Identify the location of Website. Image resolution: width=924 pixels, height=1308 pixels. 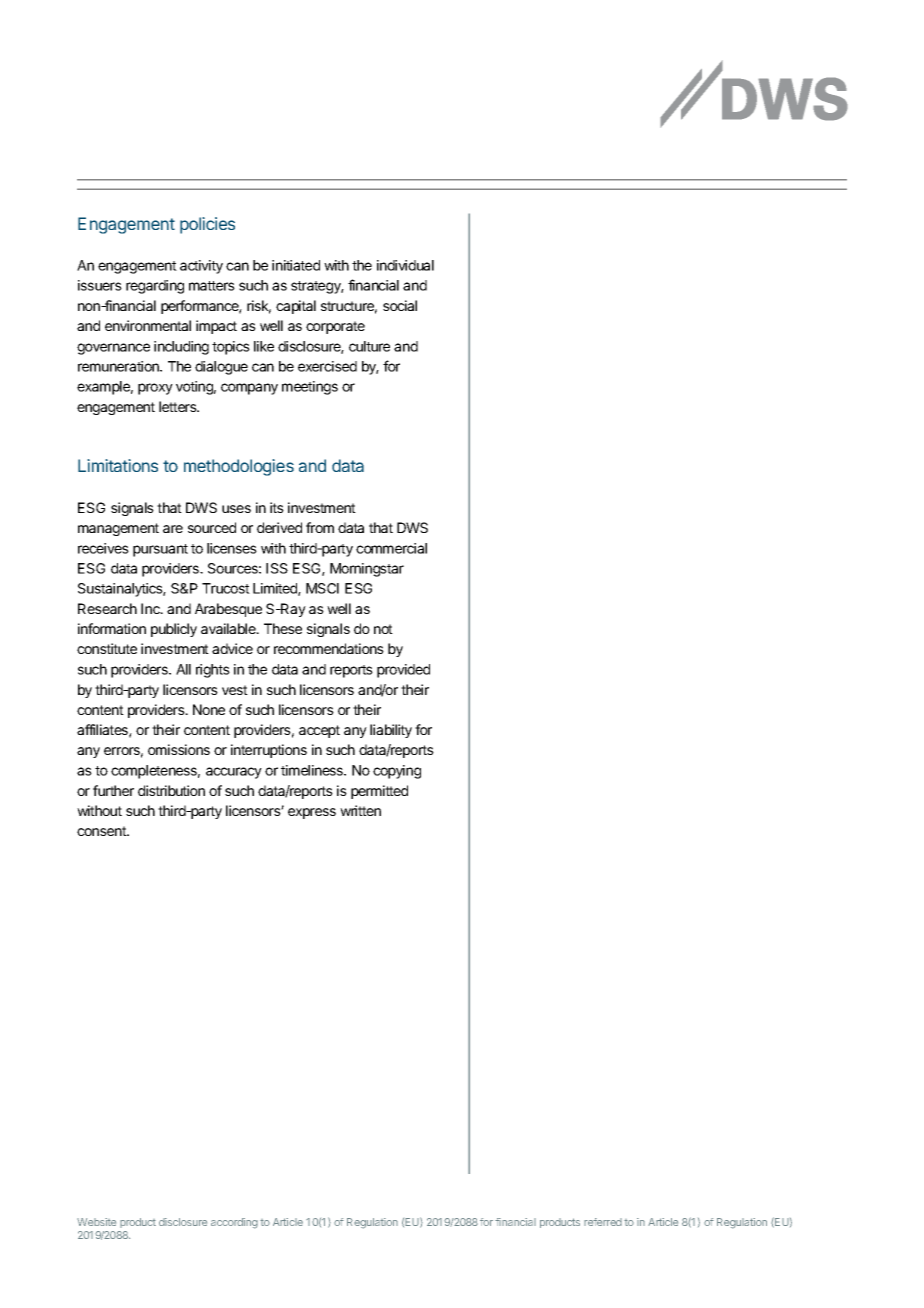
(96, 1222).
